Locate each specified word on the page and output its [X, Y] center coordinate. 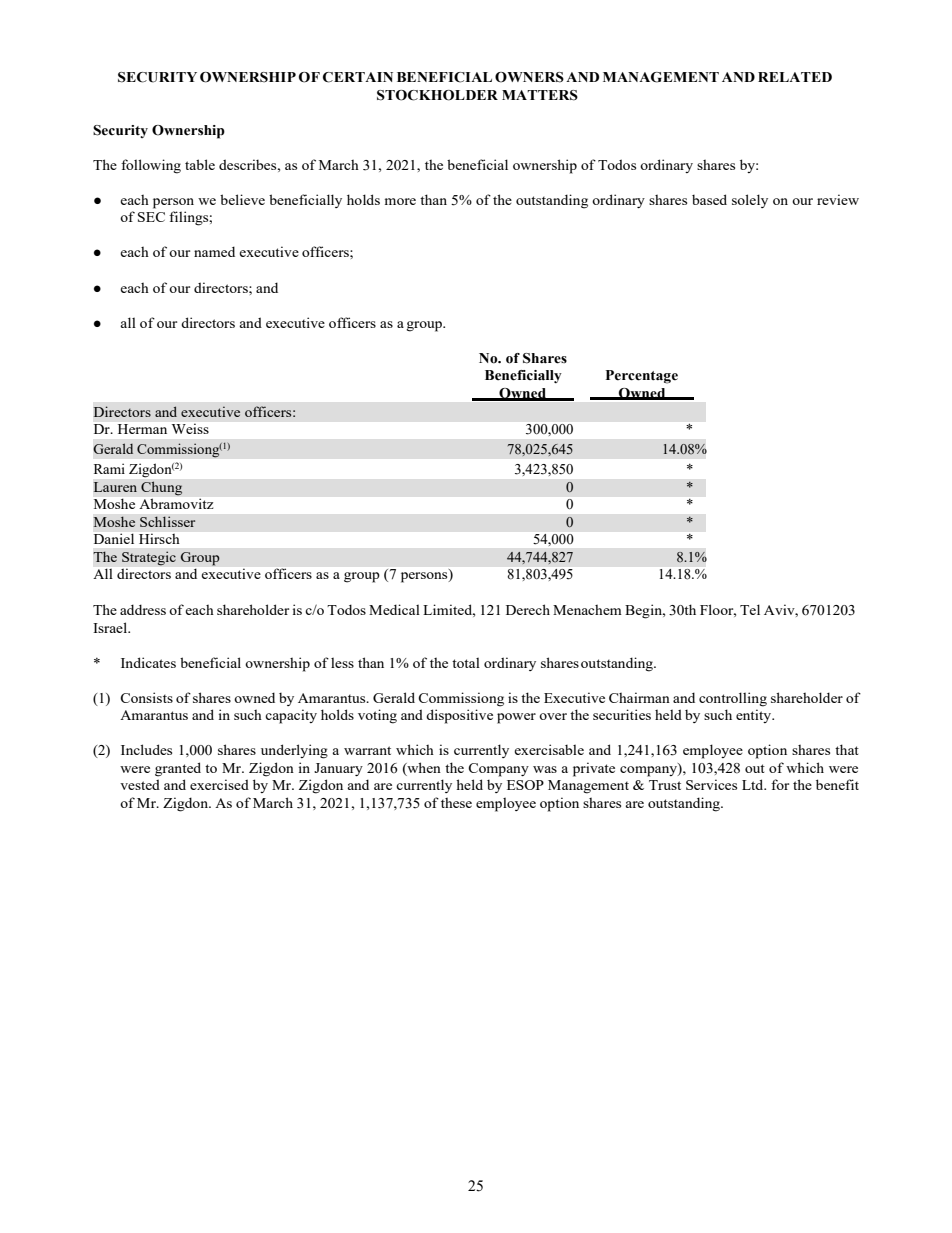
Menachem [587, 609]
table [200, 164]
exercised [219, 784]
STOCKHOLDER [437, 95]
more [400, 201]
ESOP [525, 785]
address [143, 609]
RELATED [795, 77]
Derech [528, 609]
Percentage [642, 377]
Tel [750, 609]
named [214, 251]
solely [750, 201]
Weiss [190, 429]
